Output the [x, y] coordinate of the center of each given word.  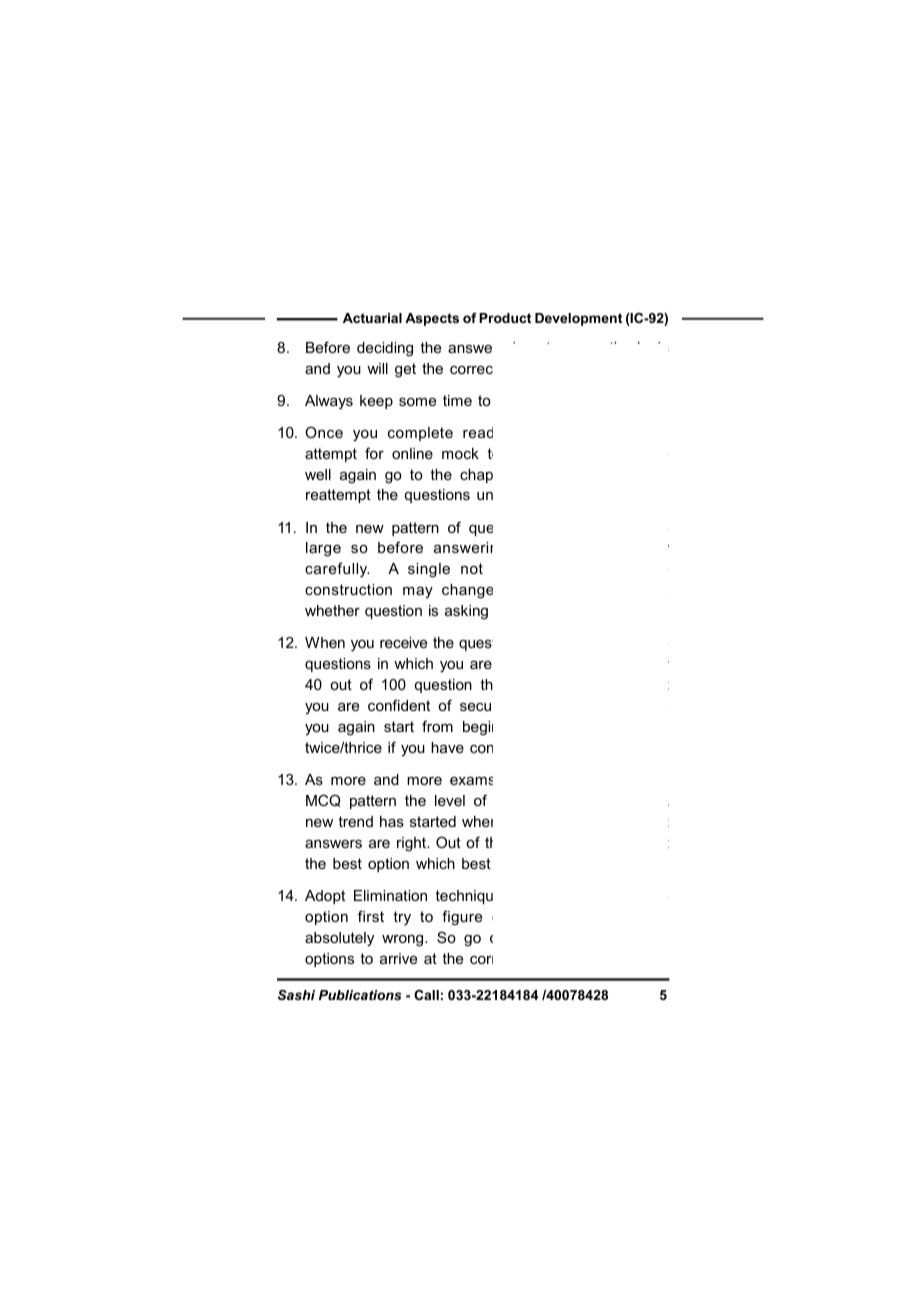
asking [466, 612]
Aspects [432, 319]
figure [462, 918]
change [467, 591]
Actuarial [372, 318]
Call [426, 995]
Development [578, 319]
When [325, 642]
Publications [360, 995]
